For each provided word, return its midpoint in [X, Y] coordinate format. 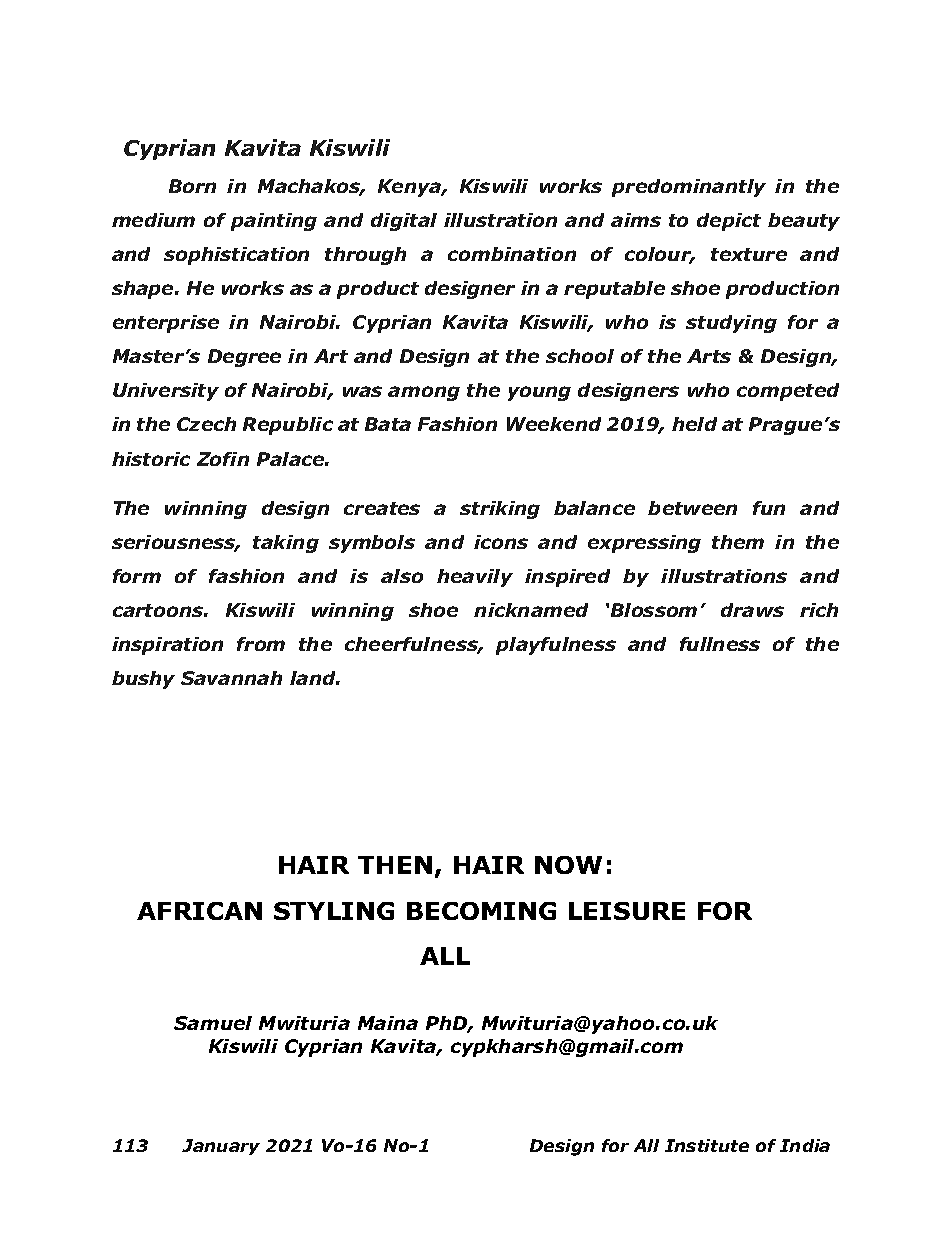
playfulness [556, 646]
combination [512, 254]
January [221, 1147]
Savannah [231, 678]
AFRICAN [199, 911]
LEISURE [627, 911]
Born [192, 186]
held [694, 424]
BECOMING [481, 911]
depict [729, 222]
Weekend [554, 424]
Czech [206, 424]
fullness [720, 644]
